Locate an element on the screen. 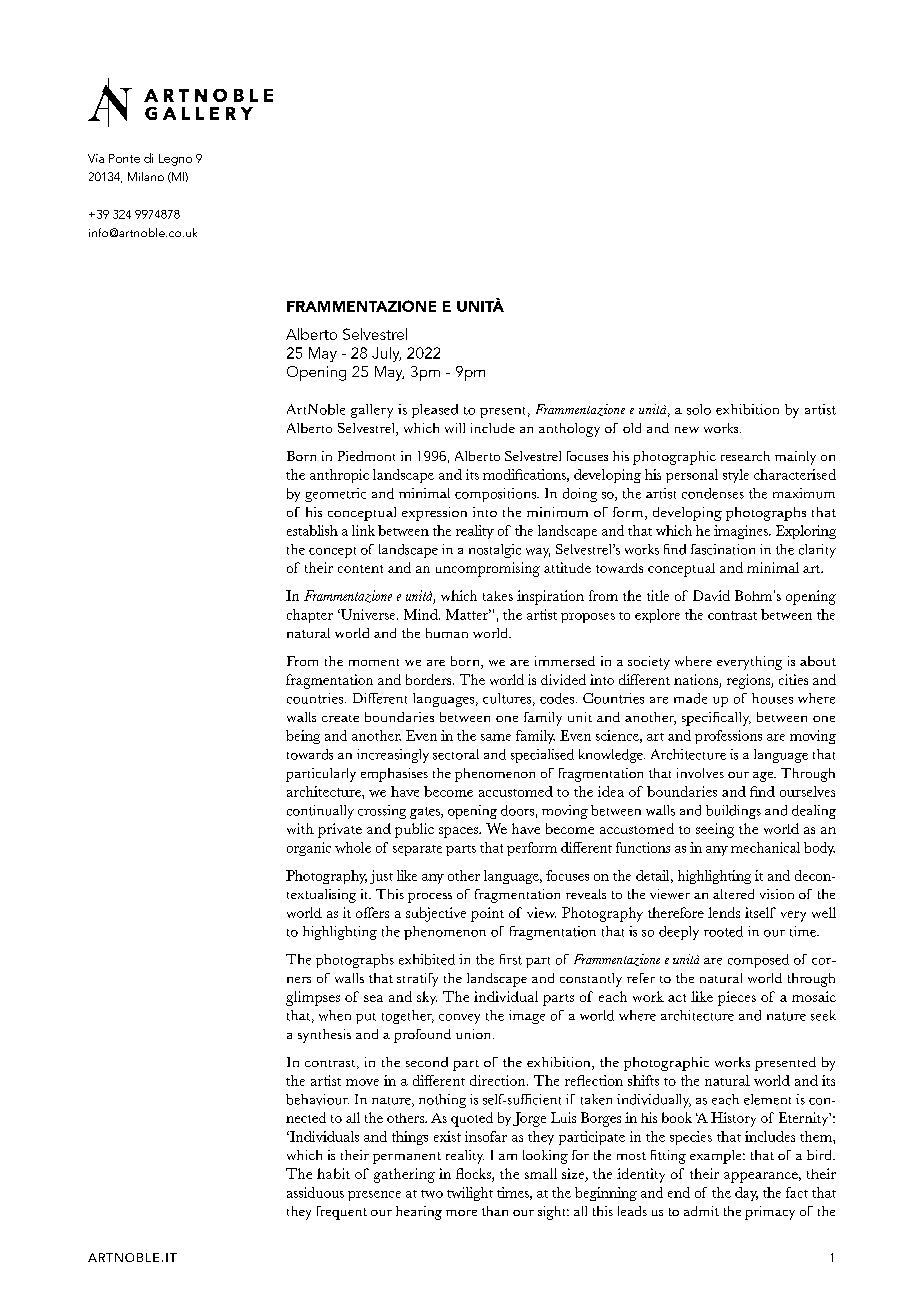 The height and width of the screenshot is (1308, 924). Milano is located at coordinates (146, 176).
